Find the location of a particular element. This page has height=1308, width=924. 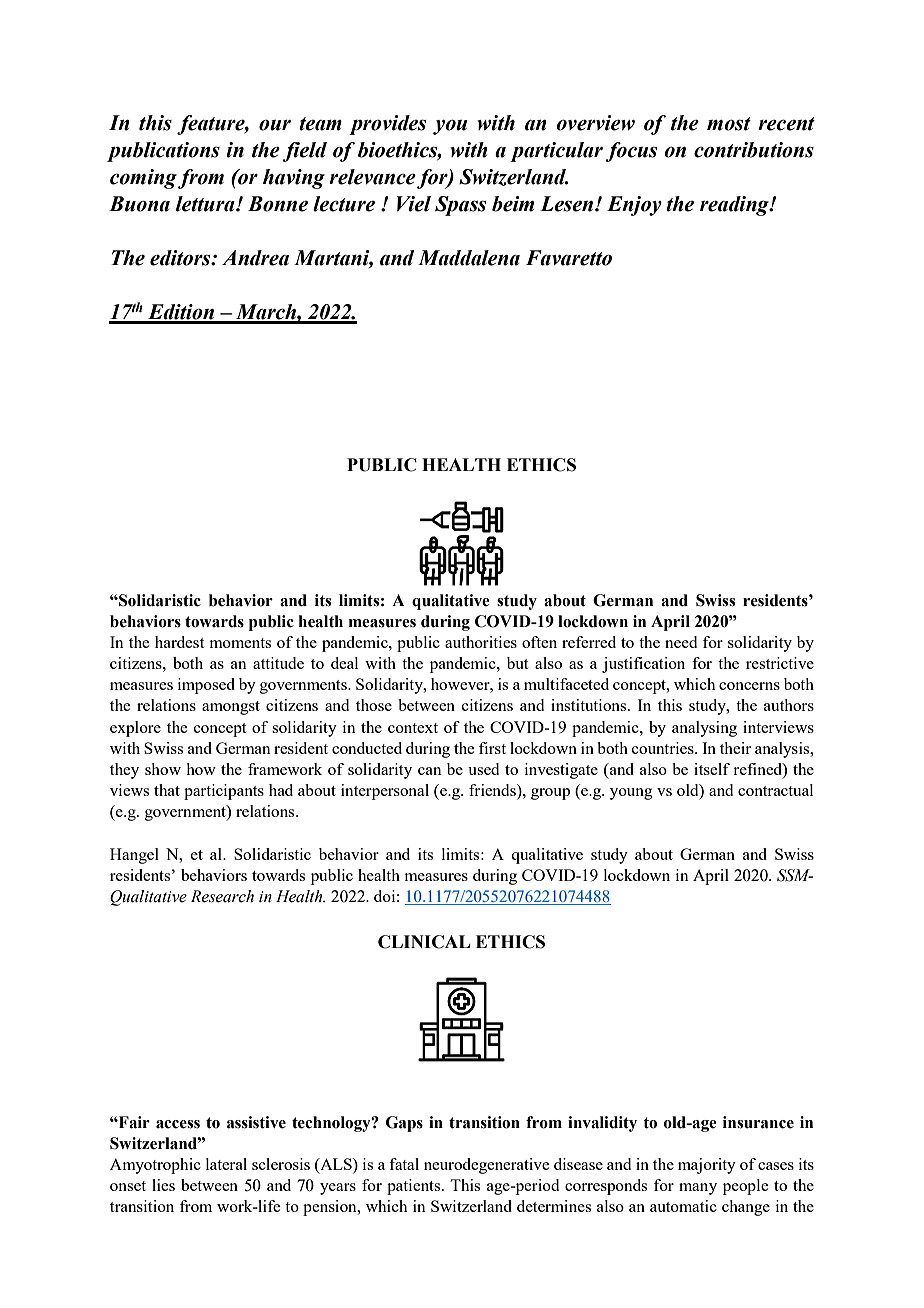

provides is located at coordinates (387, 125).
